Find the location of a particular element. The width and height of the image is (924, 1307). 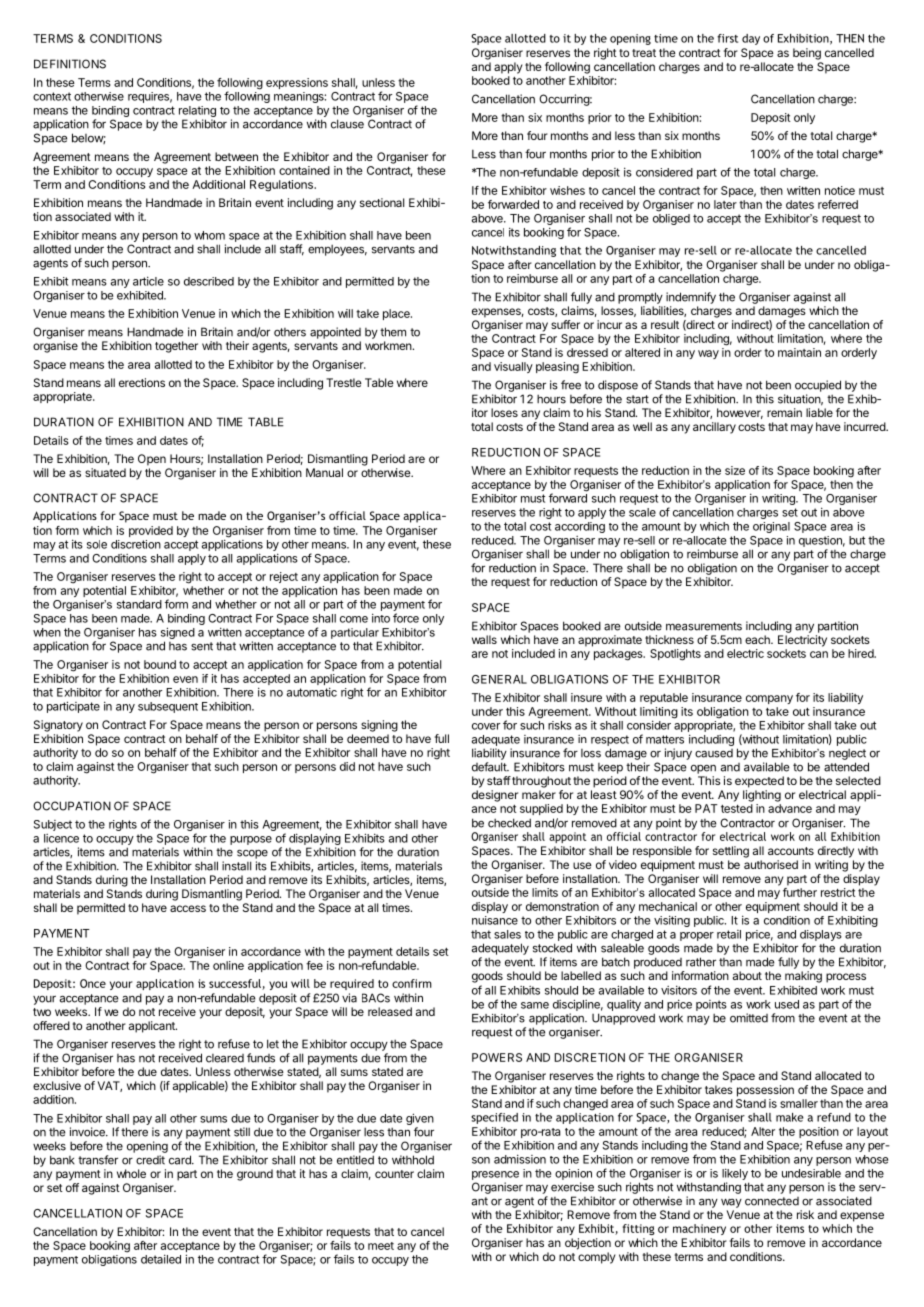

each is located at coordinates (758, 639).
